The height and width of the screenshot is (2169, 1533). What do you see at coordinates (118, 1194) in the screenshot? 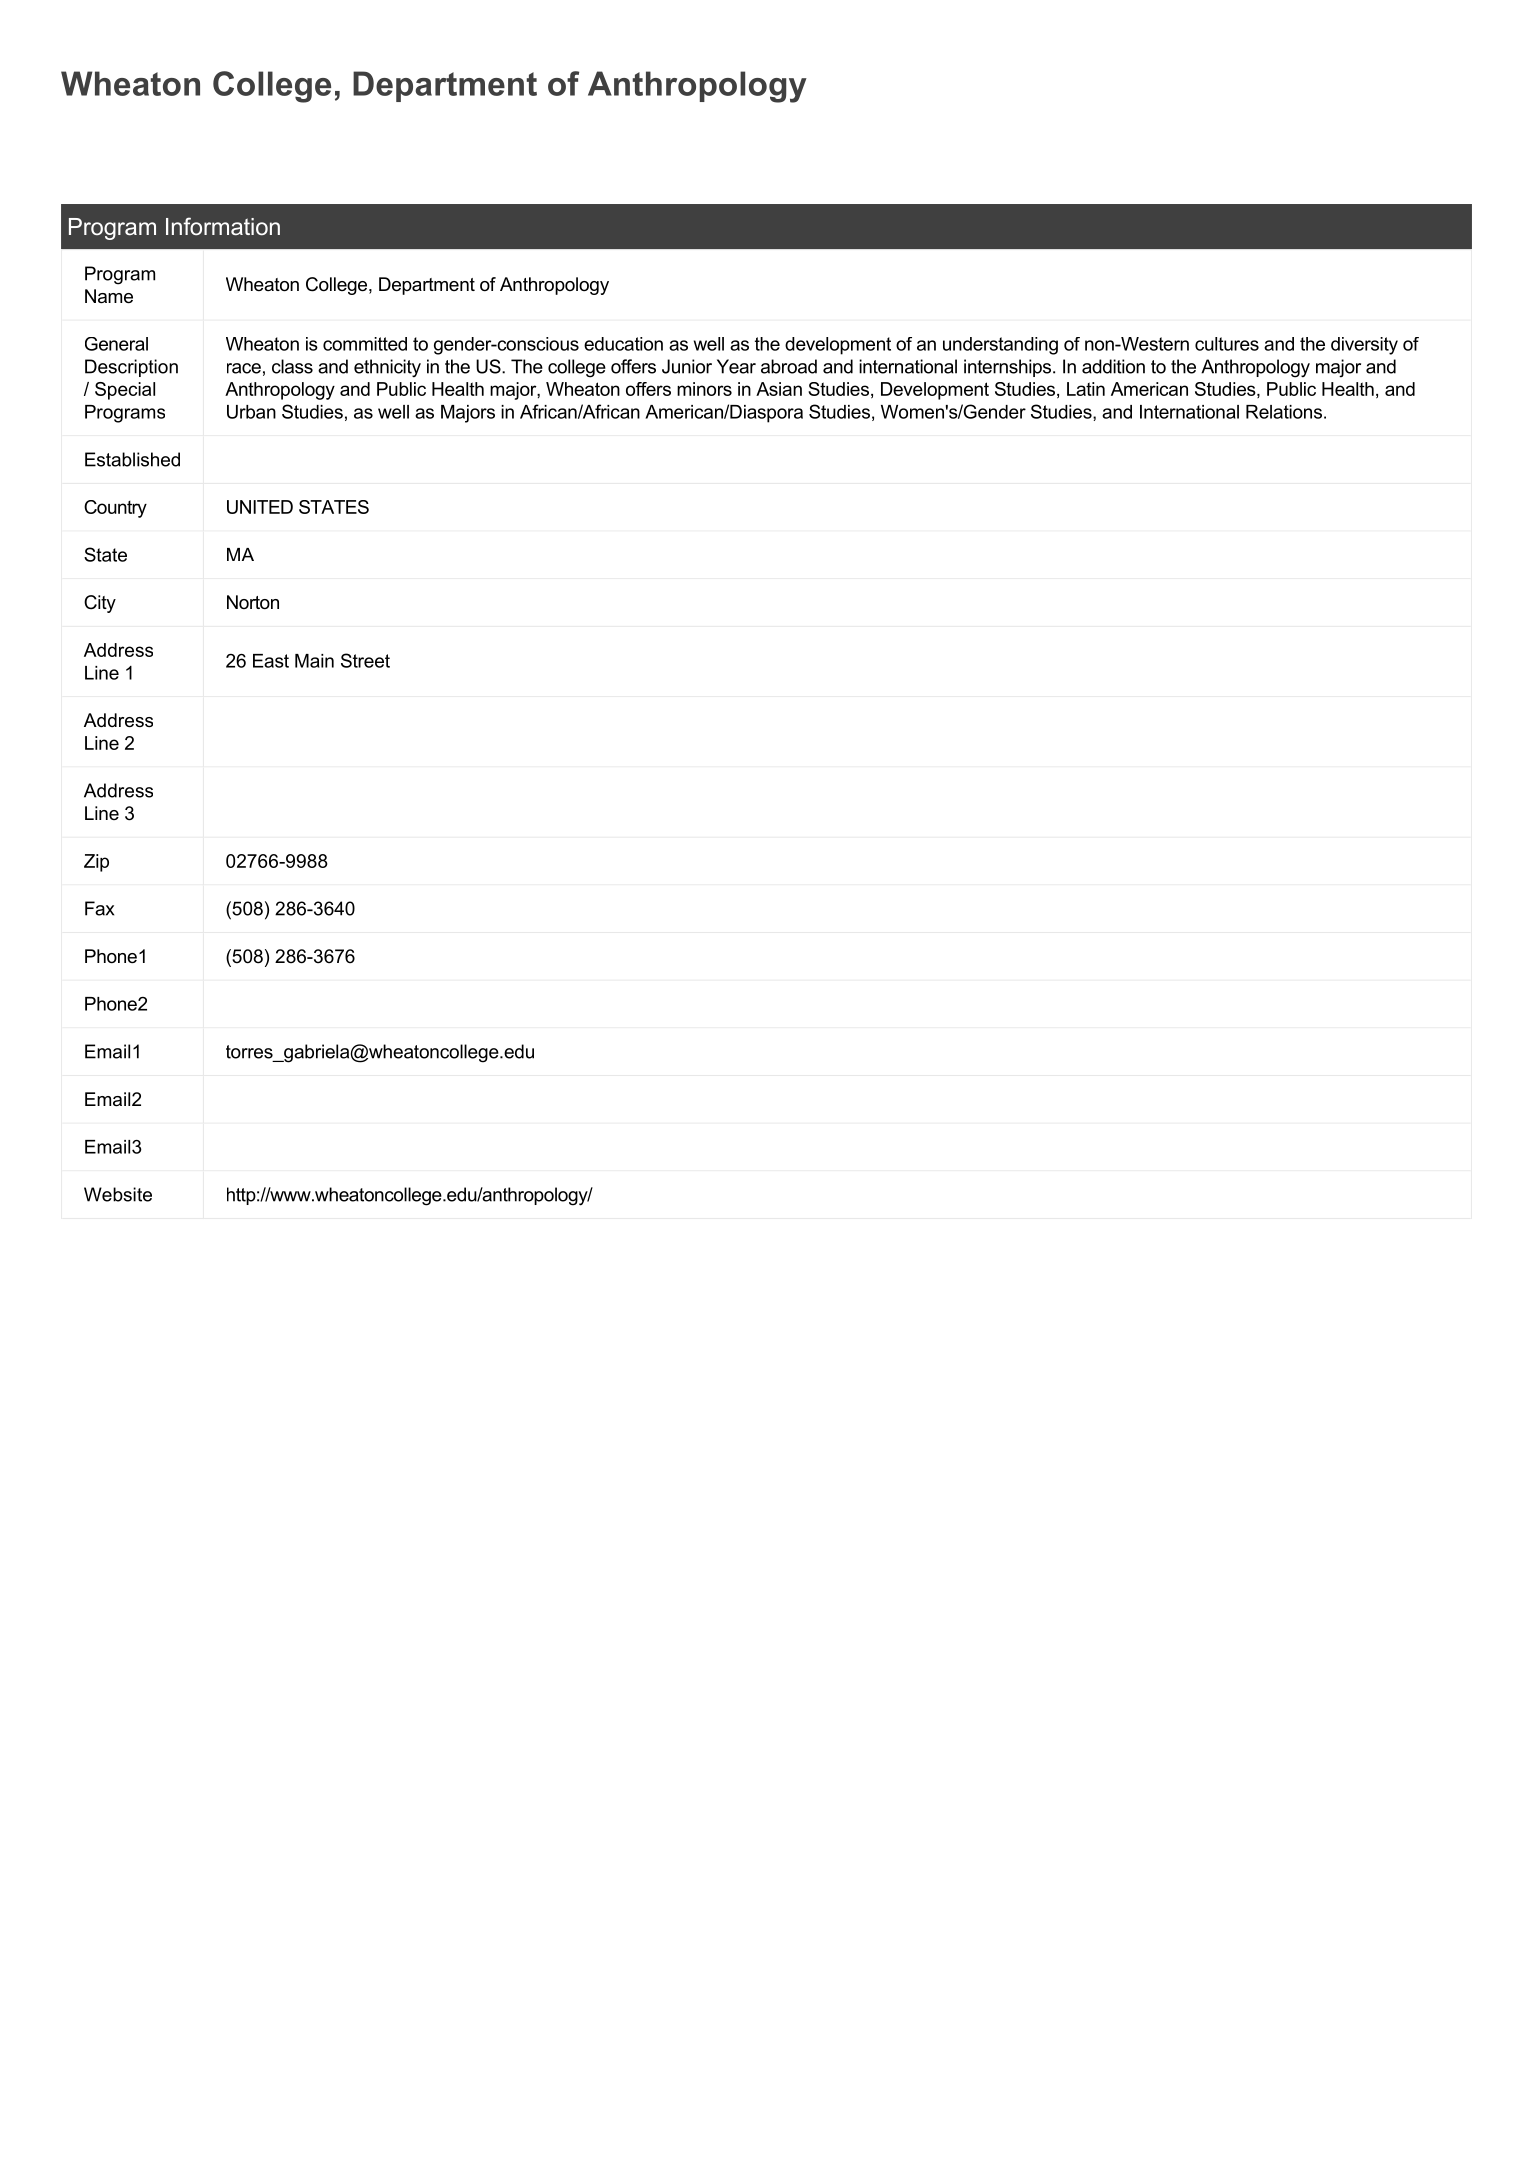
I see `Website` at bounding box center [118, 1194].
